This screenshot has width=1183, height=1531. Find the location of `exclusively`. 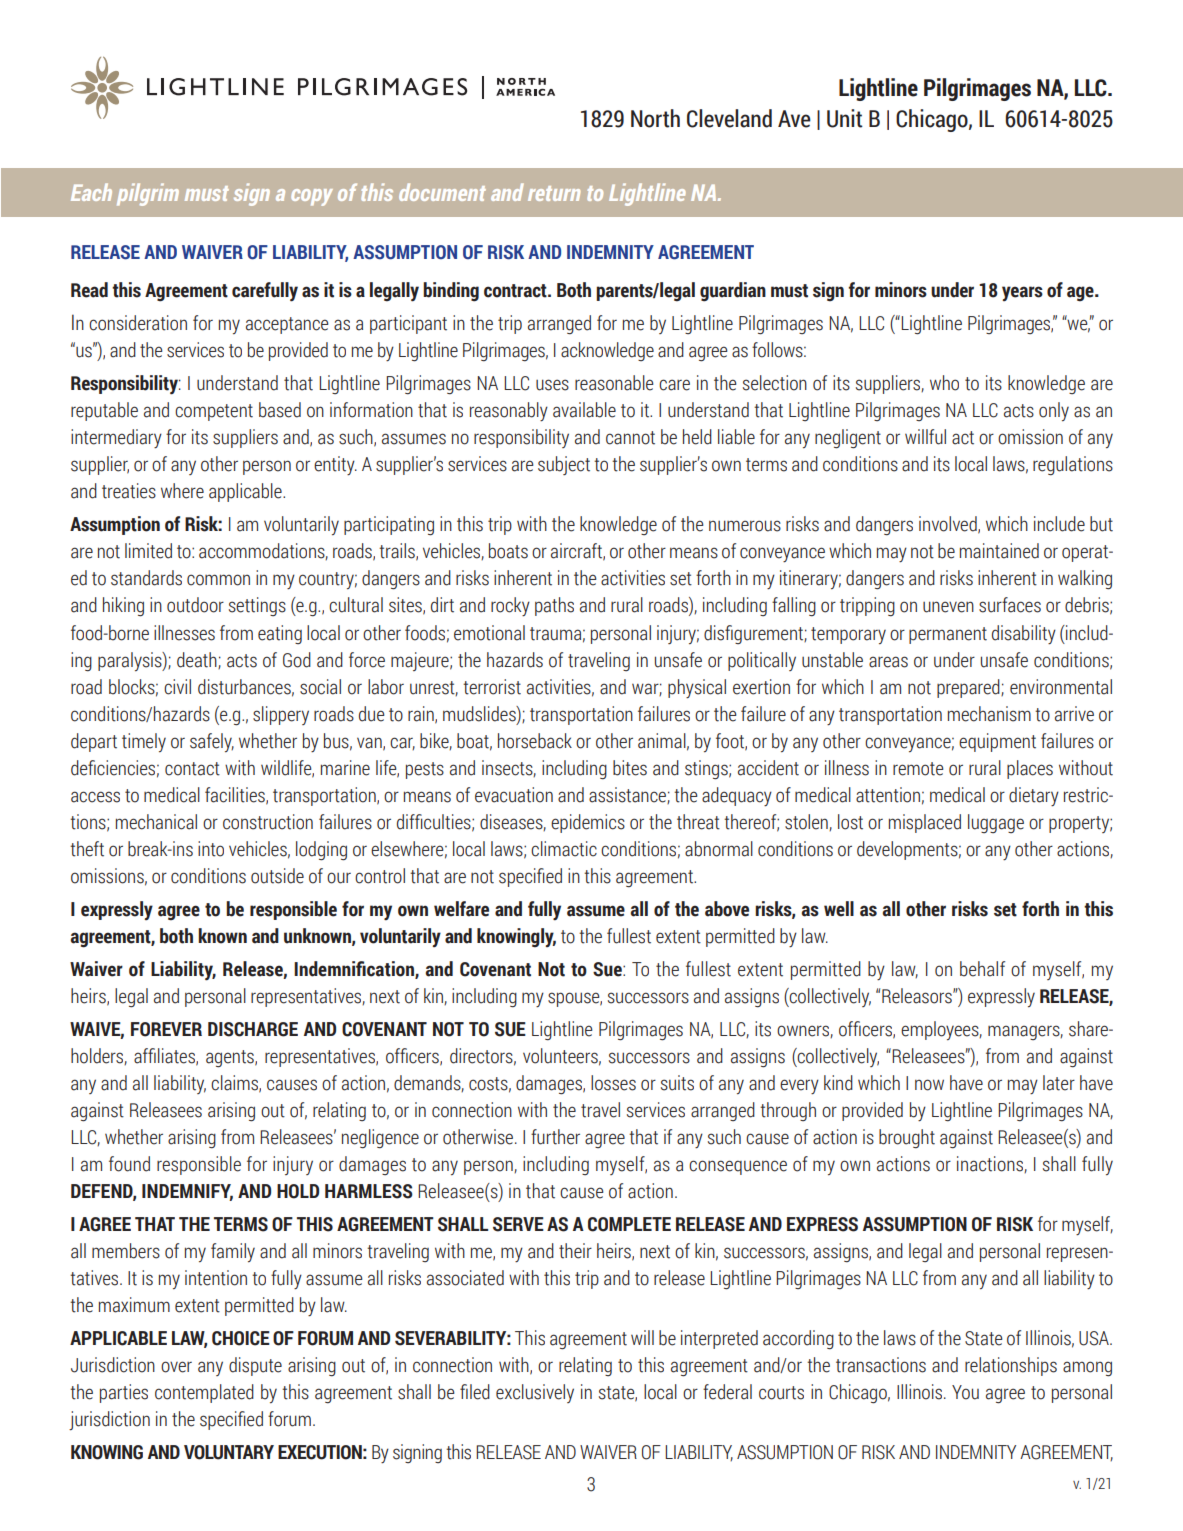

exclusively is located at coordinates (535, 1393).
